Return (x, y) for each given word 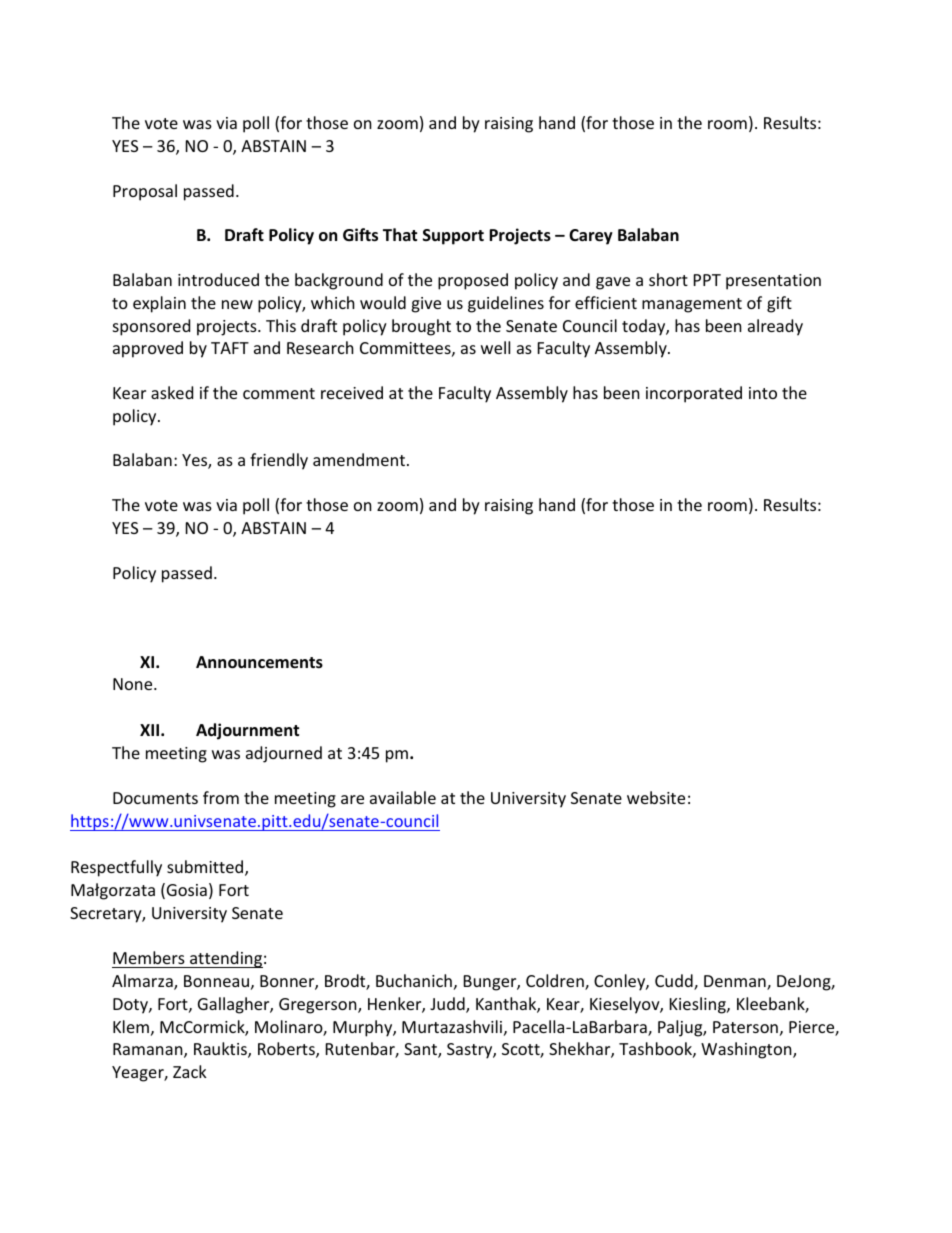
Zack (190, 1071)
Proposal (145, 192)
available (403, 797)
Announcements (259, 662)
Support (453, 237)
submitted (205, 866)
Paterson (745, 1027)
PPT (707, 280)
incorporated (694, 394)
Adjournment (247, 731)
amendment (360, 459)
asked (172, 392)
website (656, 797)
